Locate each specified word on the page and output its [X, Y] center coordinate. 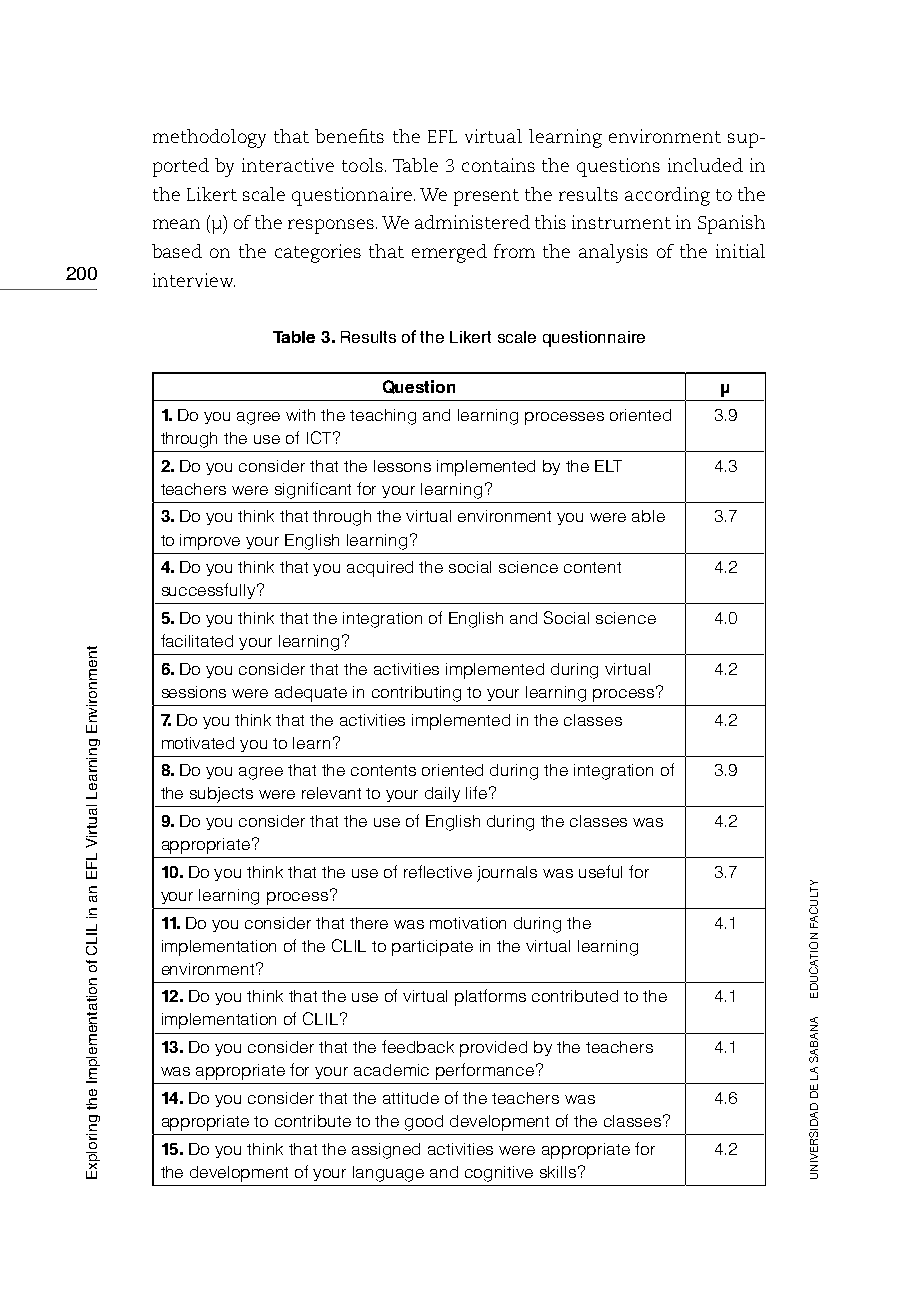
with [300, 415]
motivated [198, 743]
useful [600, 871]
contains [498, 165]
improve [210, 542]
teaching [383, 417]
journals [507, 874]
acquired [380, 569]
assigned [386, 1151]
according [667, 196]
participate [432, 948]
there [369, 923]
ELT [608, 466]
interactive [288, 165]
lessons [402, 466]
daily [442, 794]
